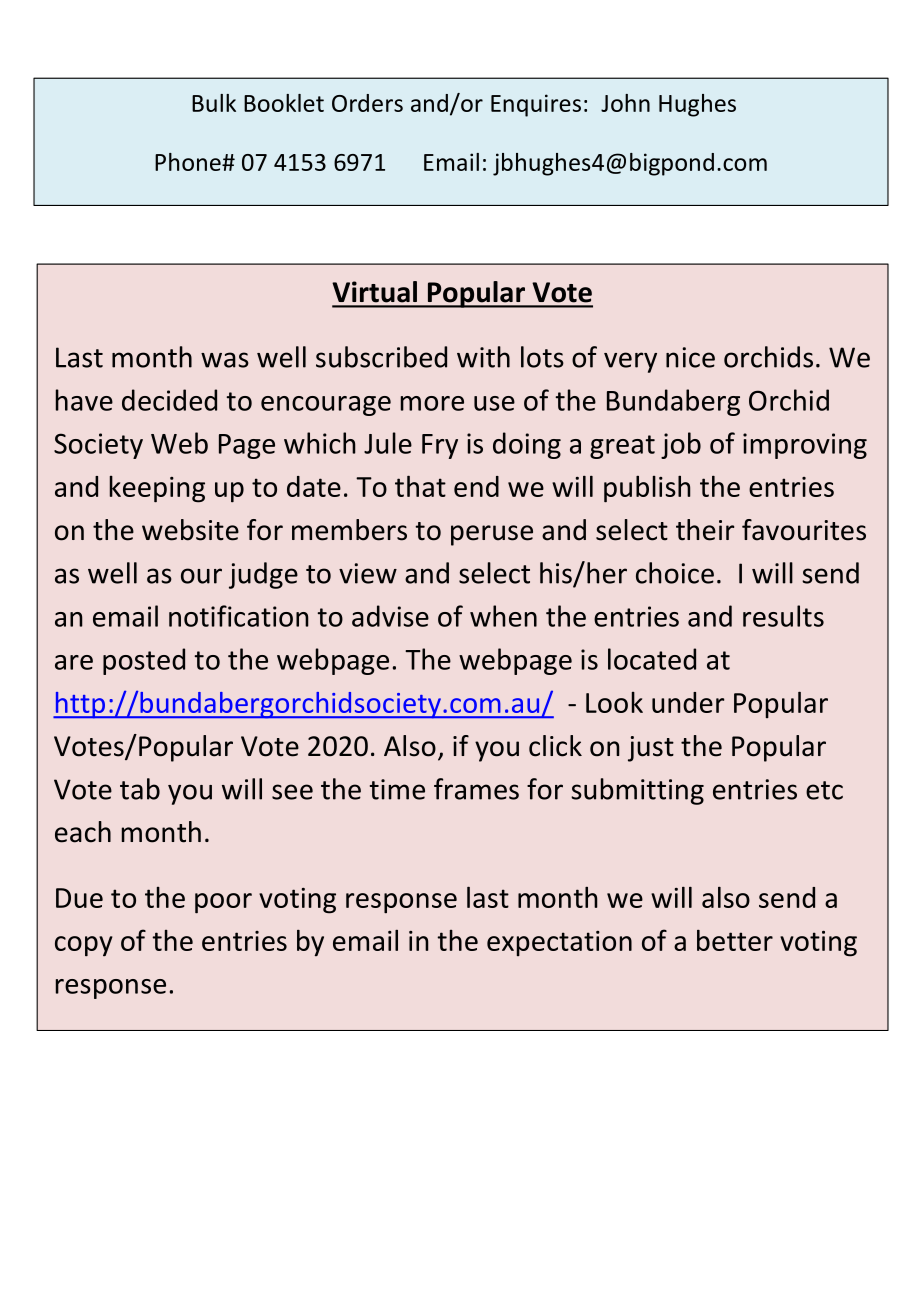 The image size is (924, 1308). Describe the element at coordinates (189, 162) in the document. I see `Phone` at that location.
